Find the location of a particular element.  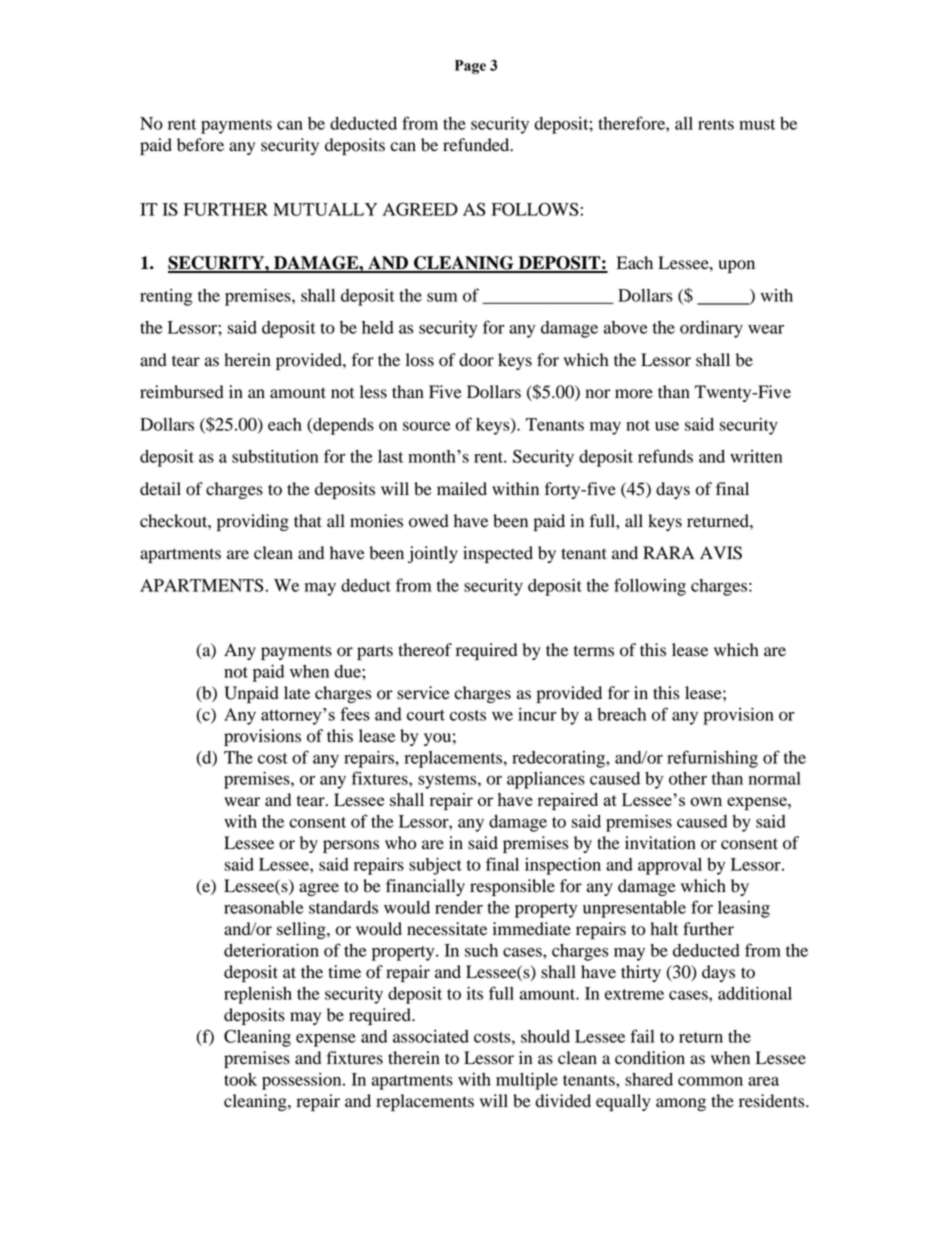

common is located at coordinates (710, 1081).
